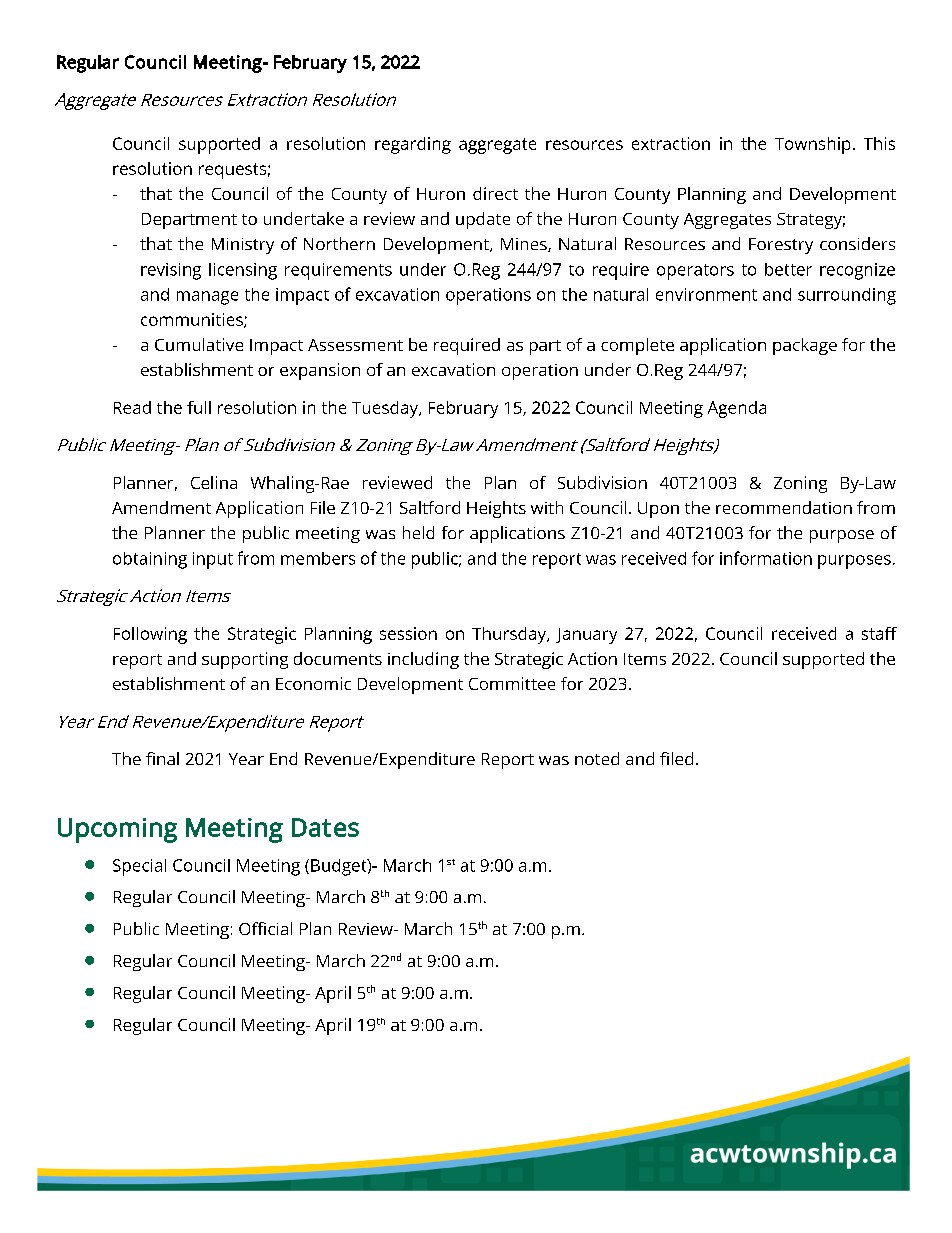  What do you see at coordinates (150, 635) in the page?
I see `Following` at bounding box center [150, 635].
